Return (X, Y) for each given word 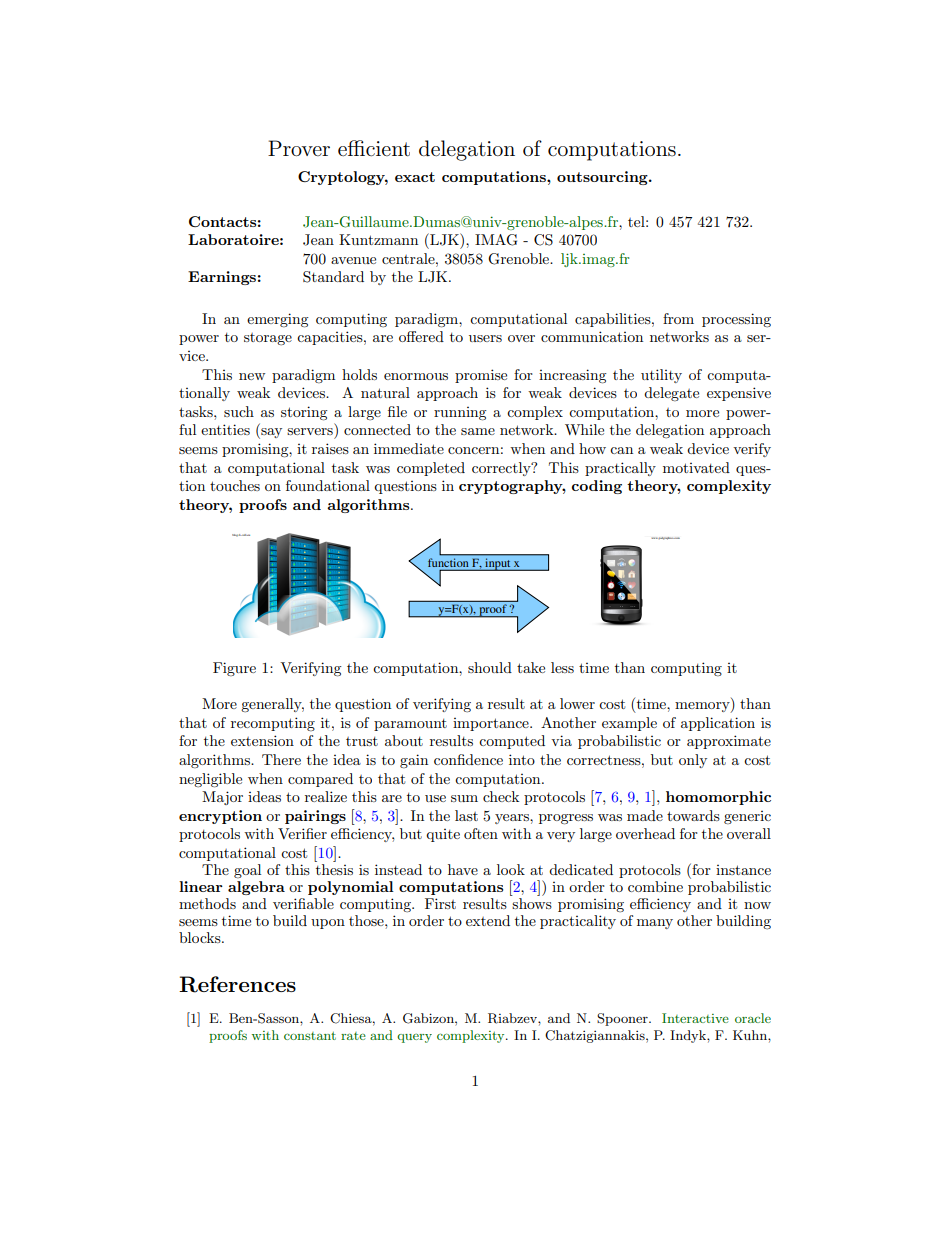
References (237, 984)
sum (464, 798)
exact (415, 177)
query (414, 1038)
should (490, 667)
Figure (234, 669)
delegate (671, 394)
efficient (374, 148)
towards (693, 815)
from (678, 318)
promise (481, 376)
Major (222, 798)
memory (703, 707)
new (252, 376)
